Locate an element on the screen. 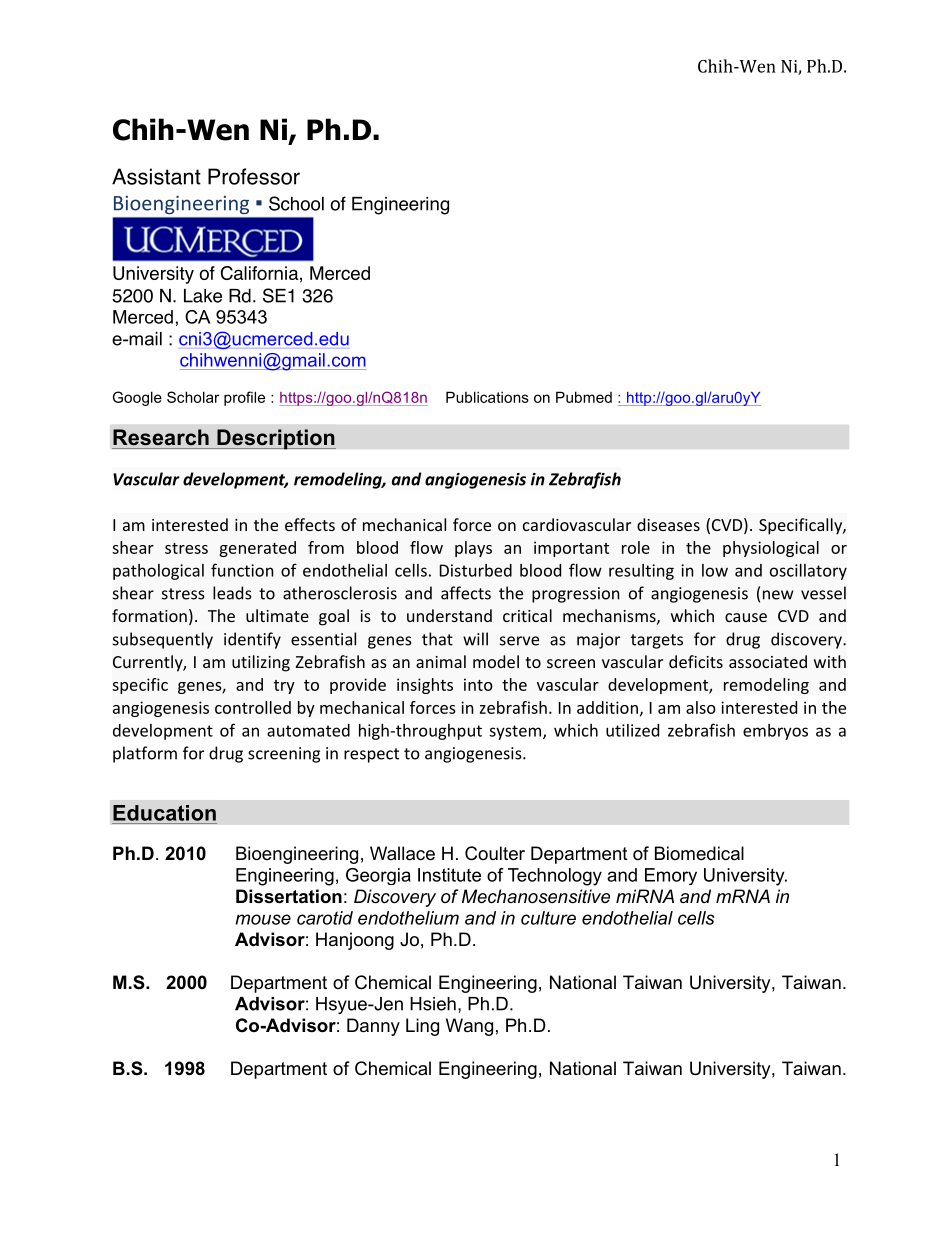 The width and height of the screenshot is (952, 1233). Wang is located at coordinates (469, 1027).
